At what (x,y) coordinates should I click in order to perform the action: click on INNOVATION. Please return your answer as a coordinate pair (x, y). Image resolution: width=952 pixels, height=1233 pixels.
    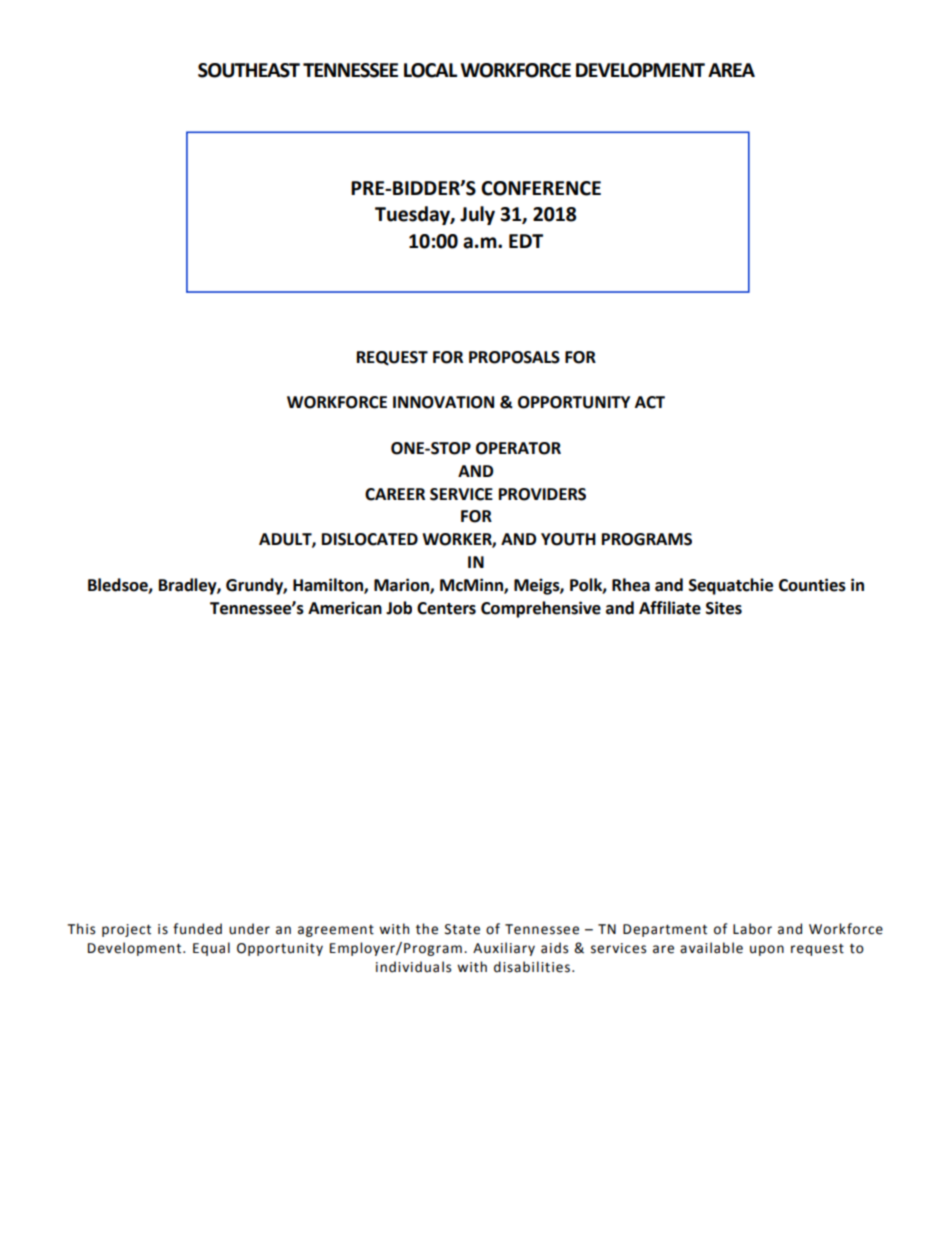
    Looking at the image, I should click on (443, 402).
